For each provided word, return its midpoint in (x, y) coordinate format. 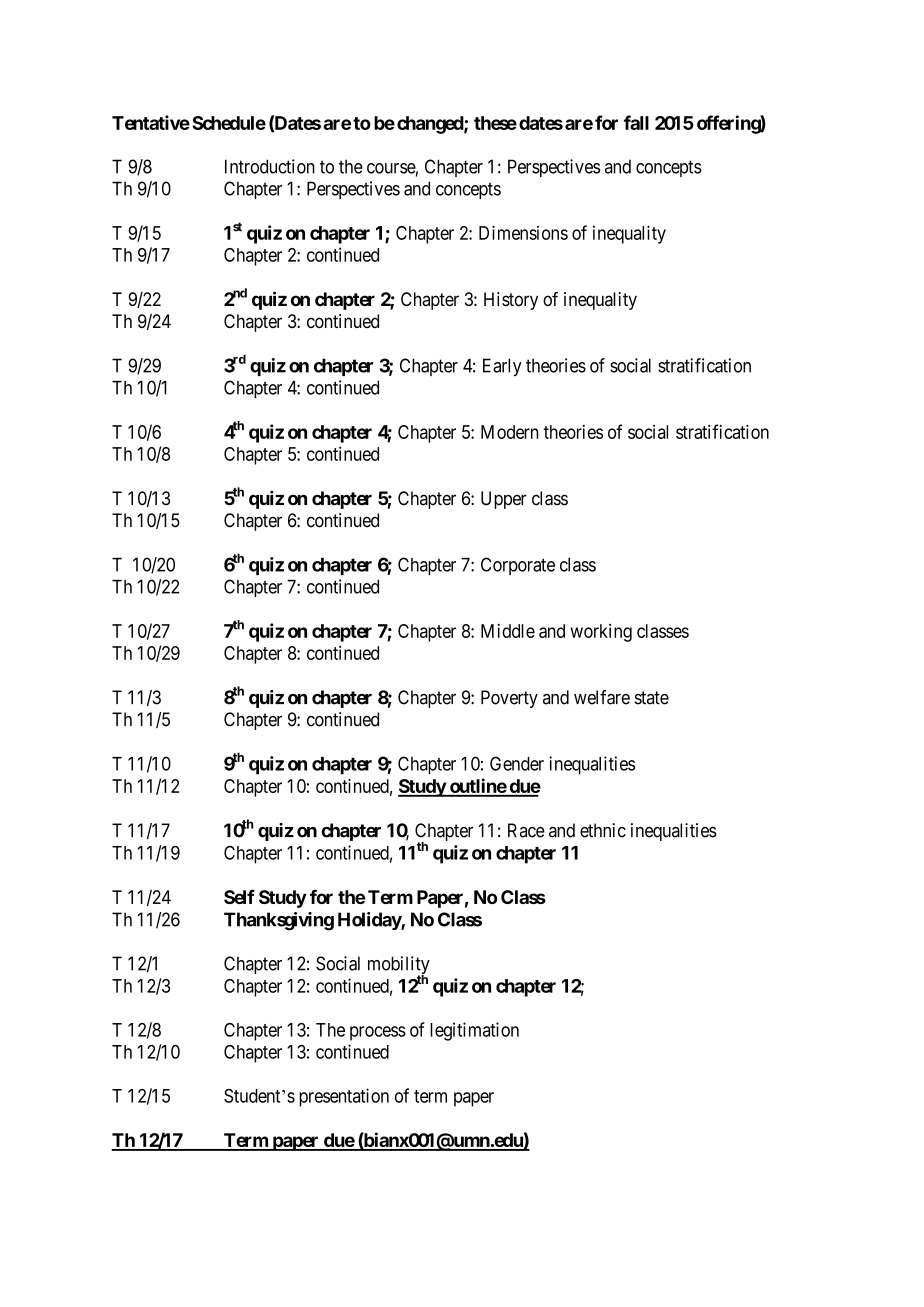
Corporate (518, 566)
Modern (509, 432)
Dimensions (523, 232)
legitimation (474, 1031)
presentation (344, 1097)
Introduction (270, 166)
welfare (602, 697)
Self (239, 896)
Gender (517, 763)
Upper (504, 500)
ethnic (603, 830)
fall (636, 122)
